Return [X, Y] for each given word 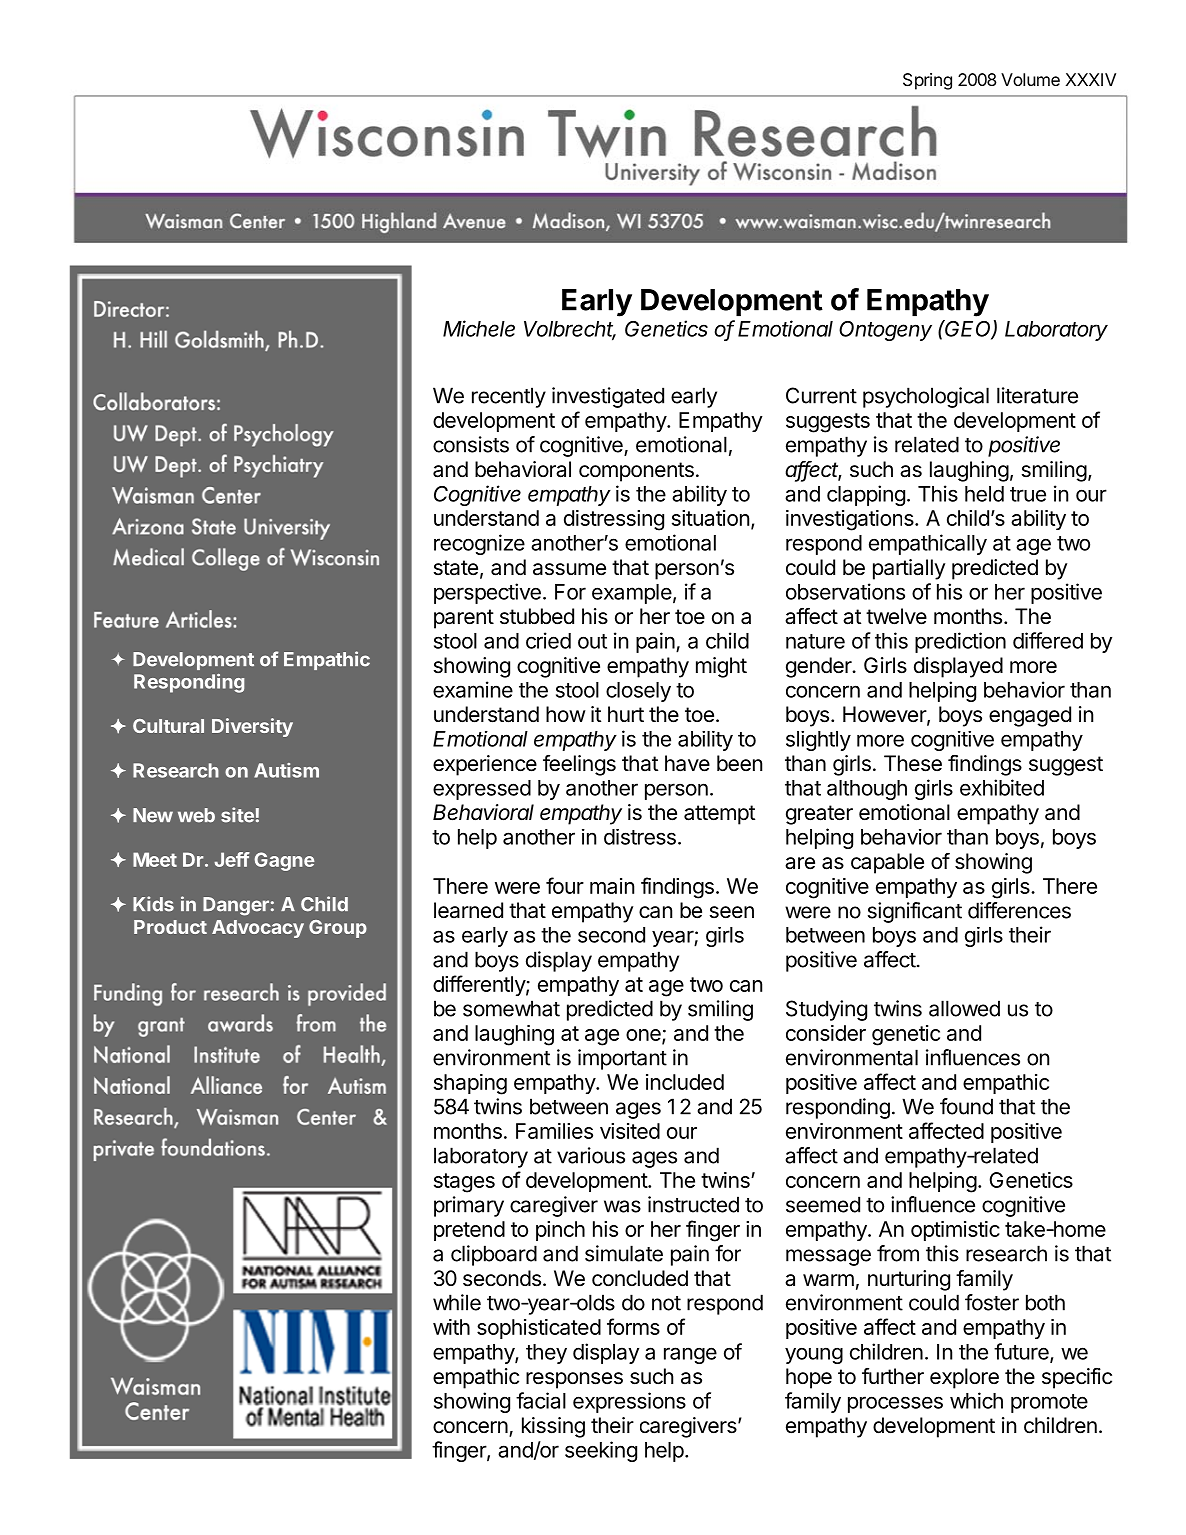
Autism [286, 770]
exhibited [1002, 787]
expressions [629, 1402]
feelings [579, 765]
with [451, 1327]
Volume [1030, 79]
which [976, 1400]
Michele [479, 328]
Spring [927, 81]
